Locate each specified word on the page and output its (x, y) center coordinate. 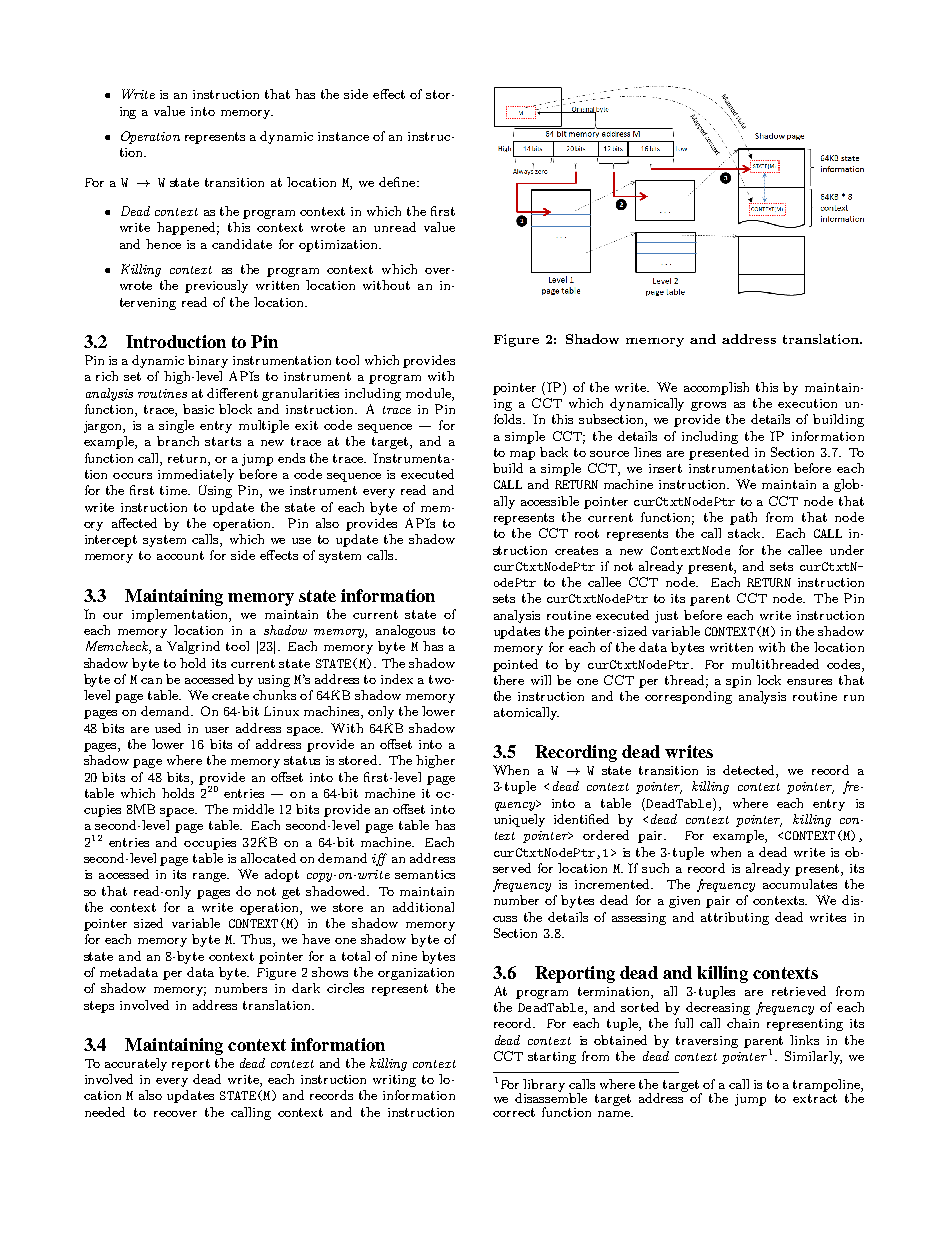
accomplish (716, 388)
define (398, 182)
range (211, 877)
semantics (425, 874)
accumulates (800, 884)
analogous (405, 631)
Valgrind (193, 647)
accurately (136, 1064)
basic (198, 409)
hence (163, 244)
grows (708, 406)
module (429, 393)
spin (738, 682)
